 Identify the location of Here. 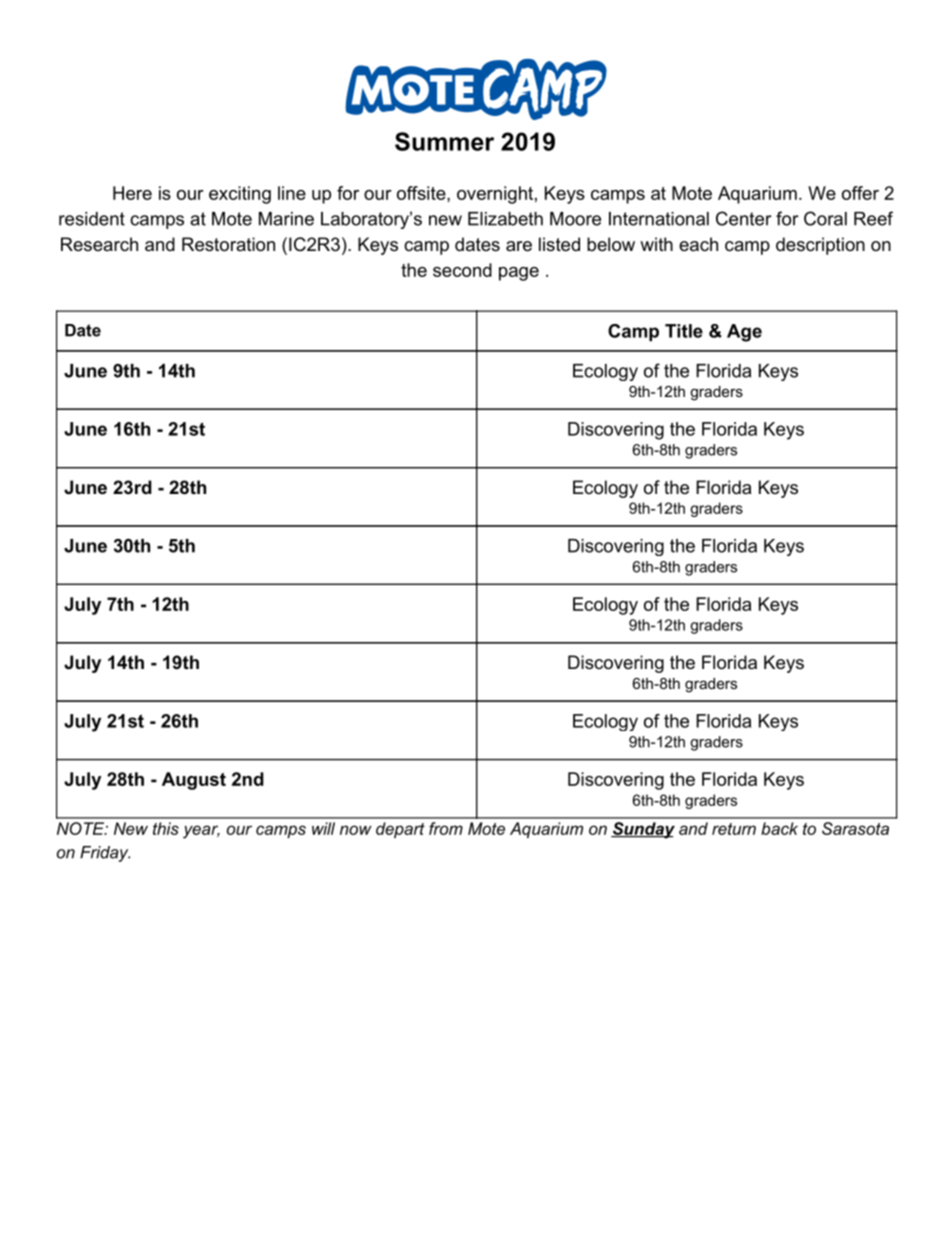
(132, 193).
